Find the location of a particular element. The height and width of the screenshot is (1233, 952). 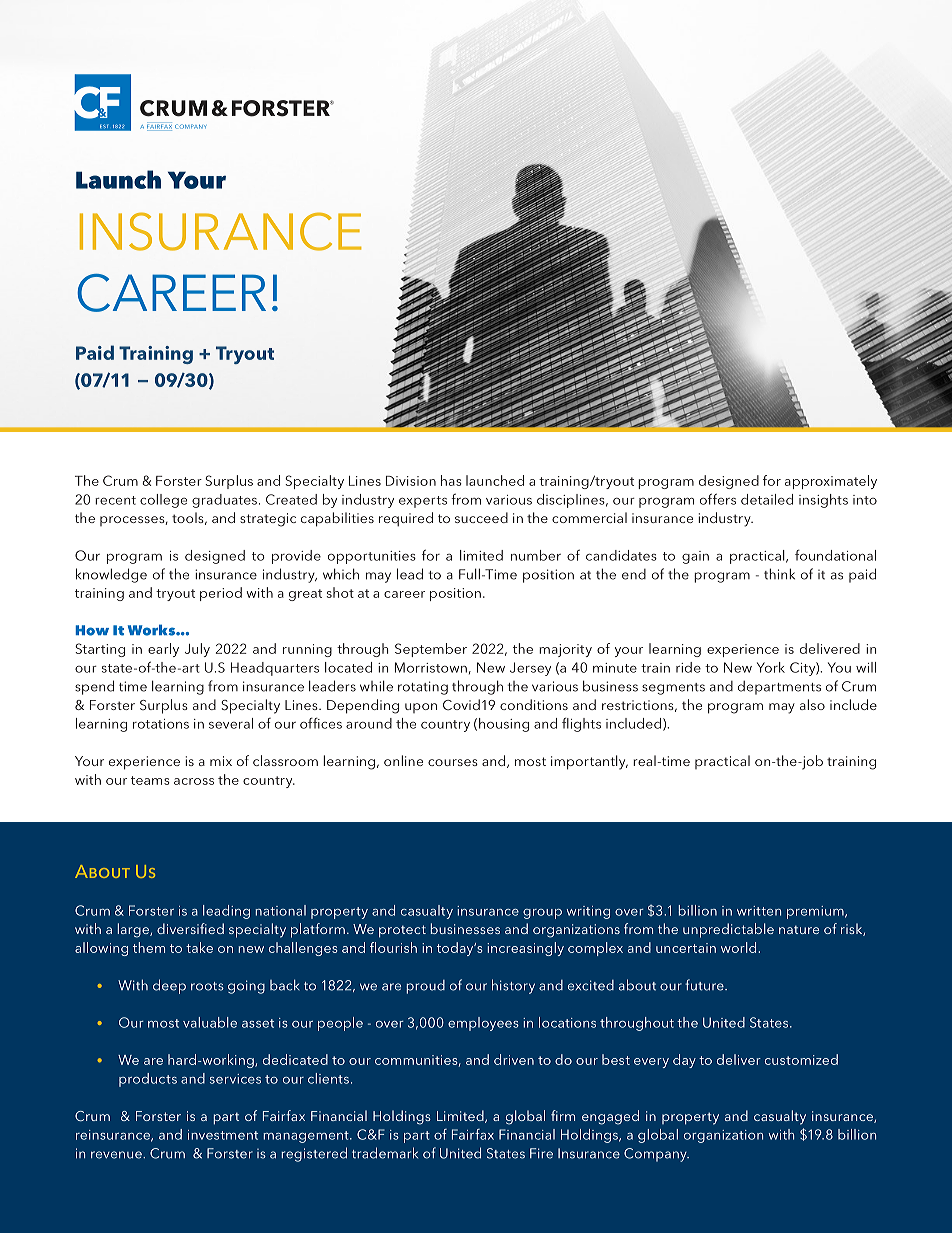

rotations is located at coordinates (161, 724).
